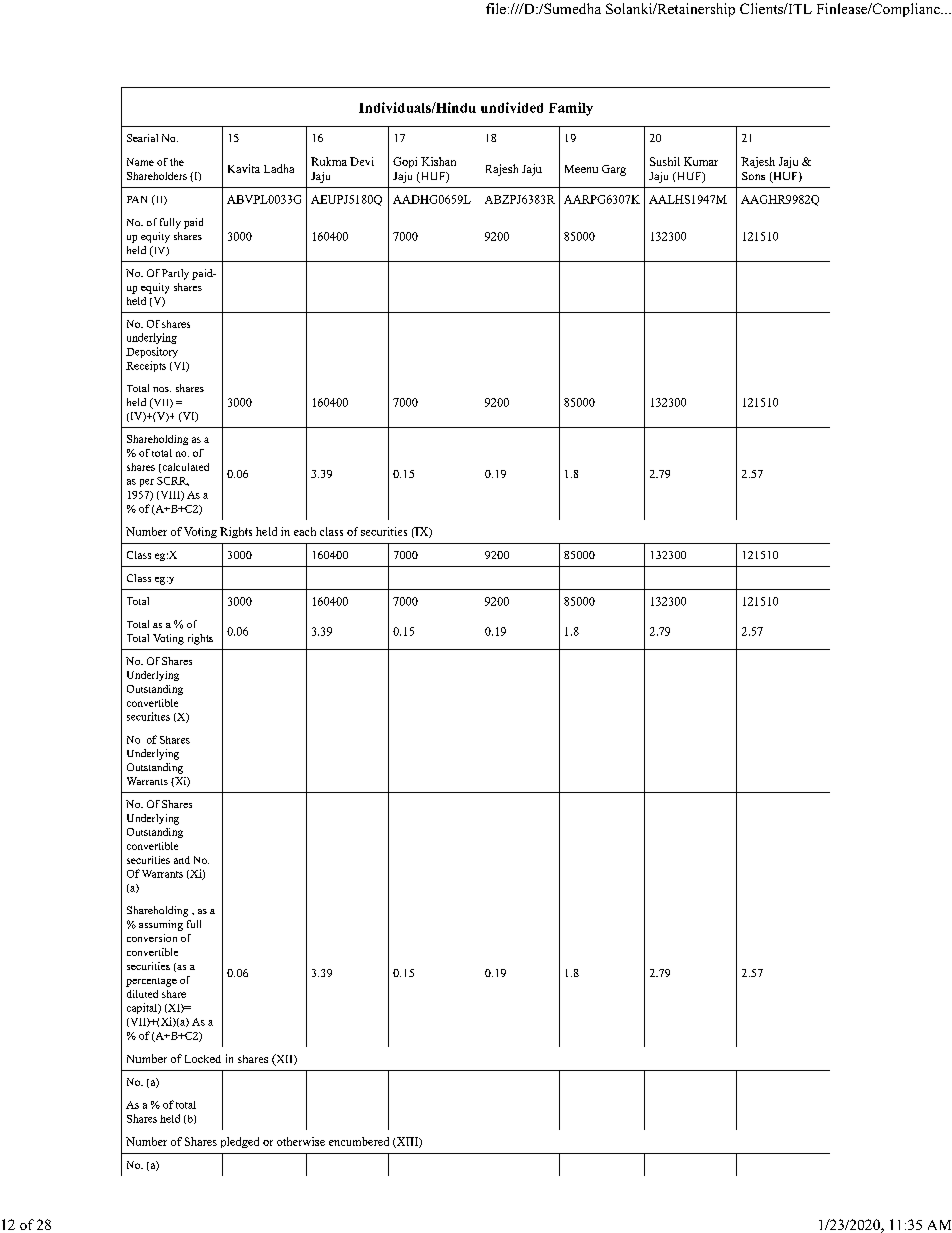 The height and width of the page is (1233, 952). What do you see at coordinates (162, 389) in the page?
I see `nos` at bounding box center [162, 389].
